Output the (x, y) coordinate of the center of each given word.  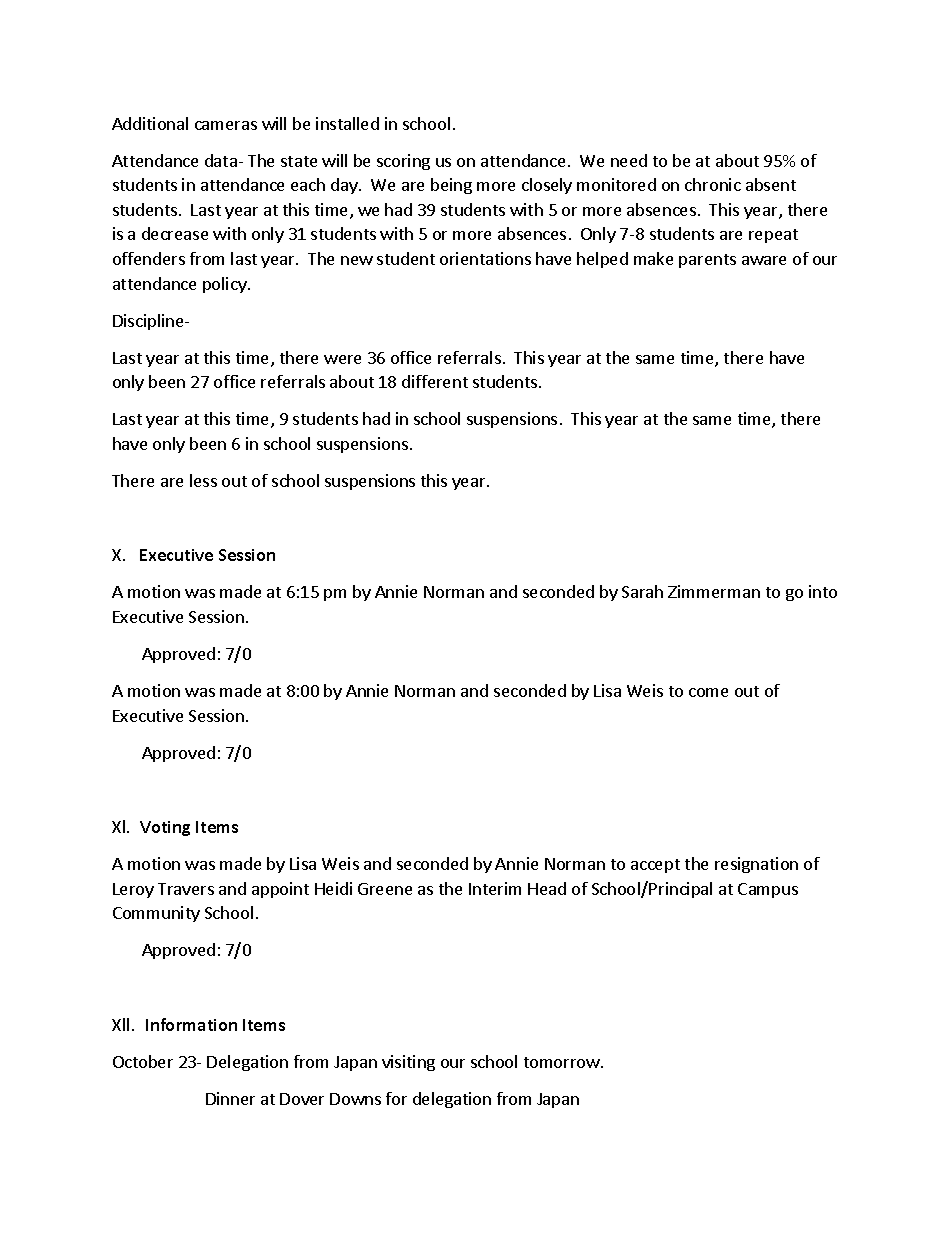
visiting (408, 1063)
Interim (495, 888)
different (435, 381)
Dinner (230, 1098)
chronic (713, 184)
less (203, 480)
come (708, 692)
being (451, 186)
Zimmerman (714, 591)
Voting (165, 828)
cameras (226, 125)
